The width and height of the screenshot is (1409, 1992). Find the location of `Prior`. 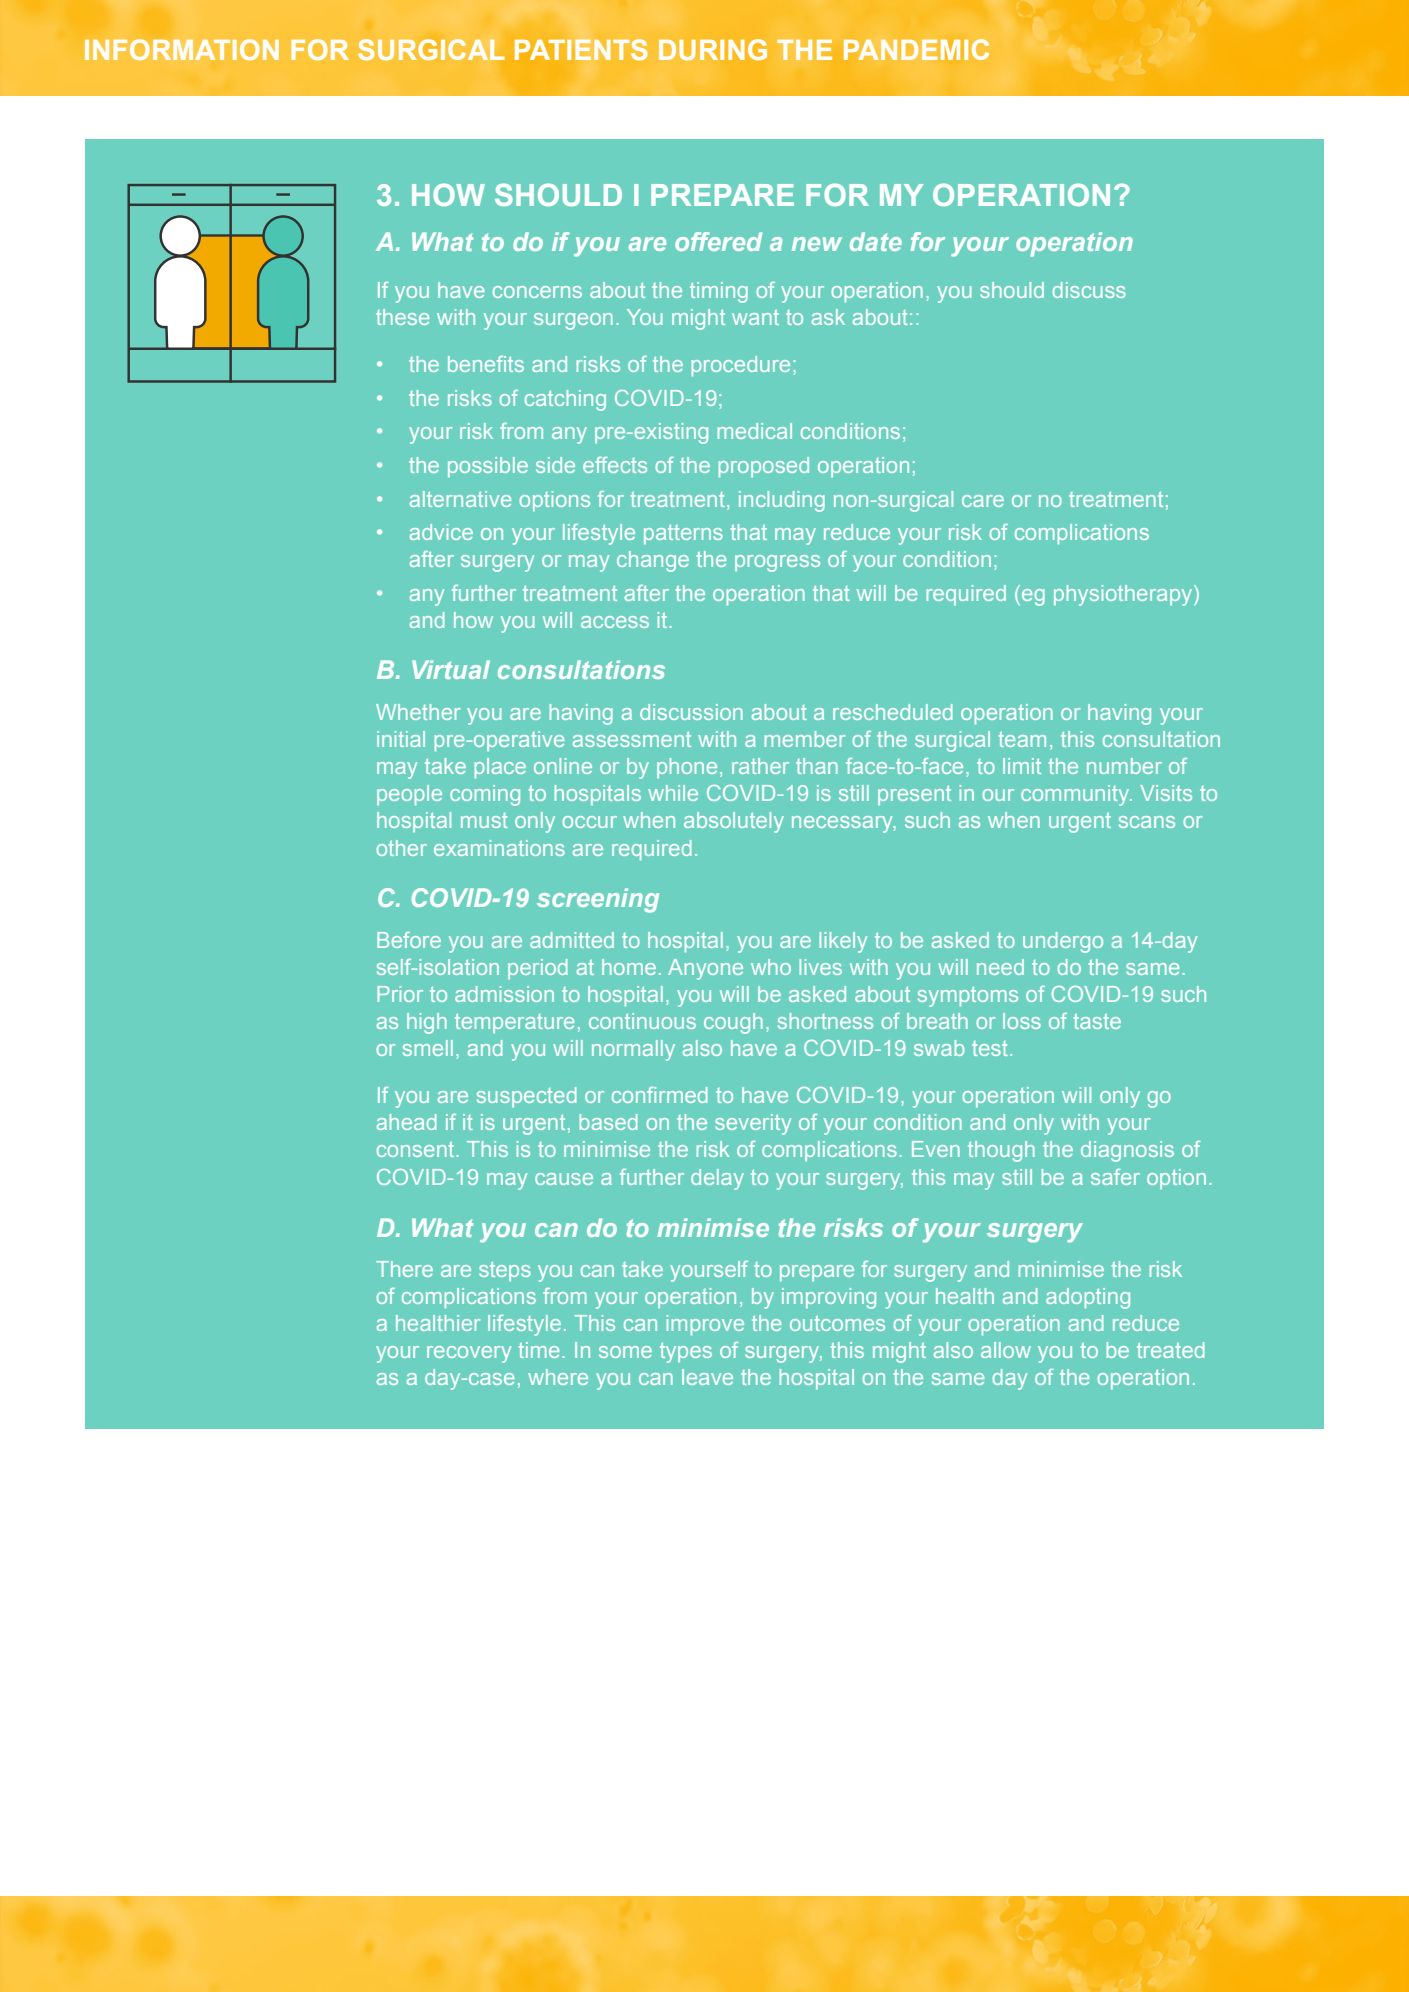

Prior is located at coordinates (400, 994).
